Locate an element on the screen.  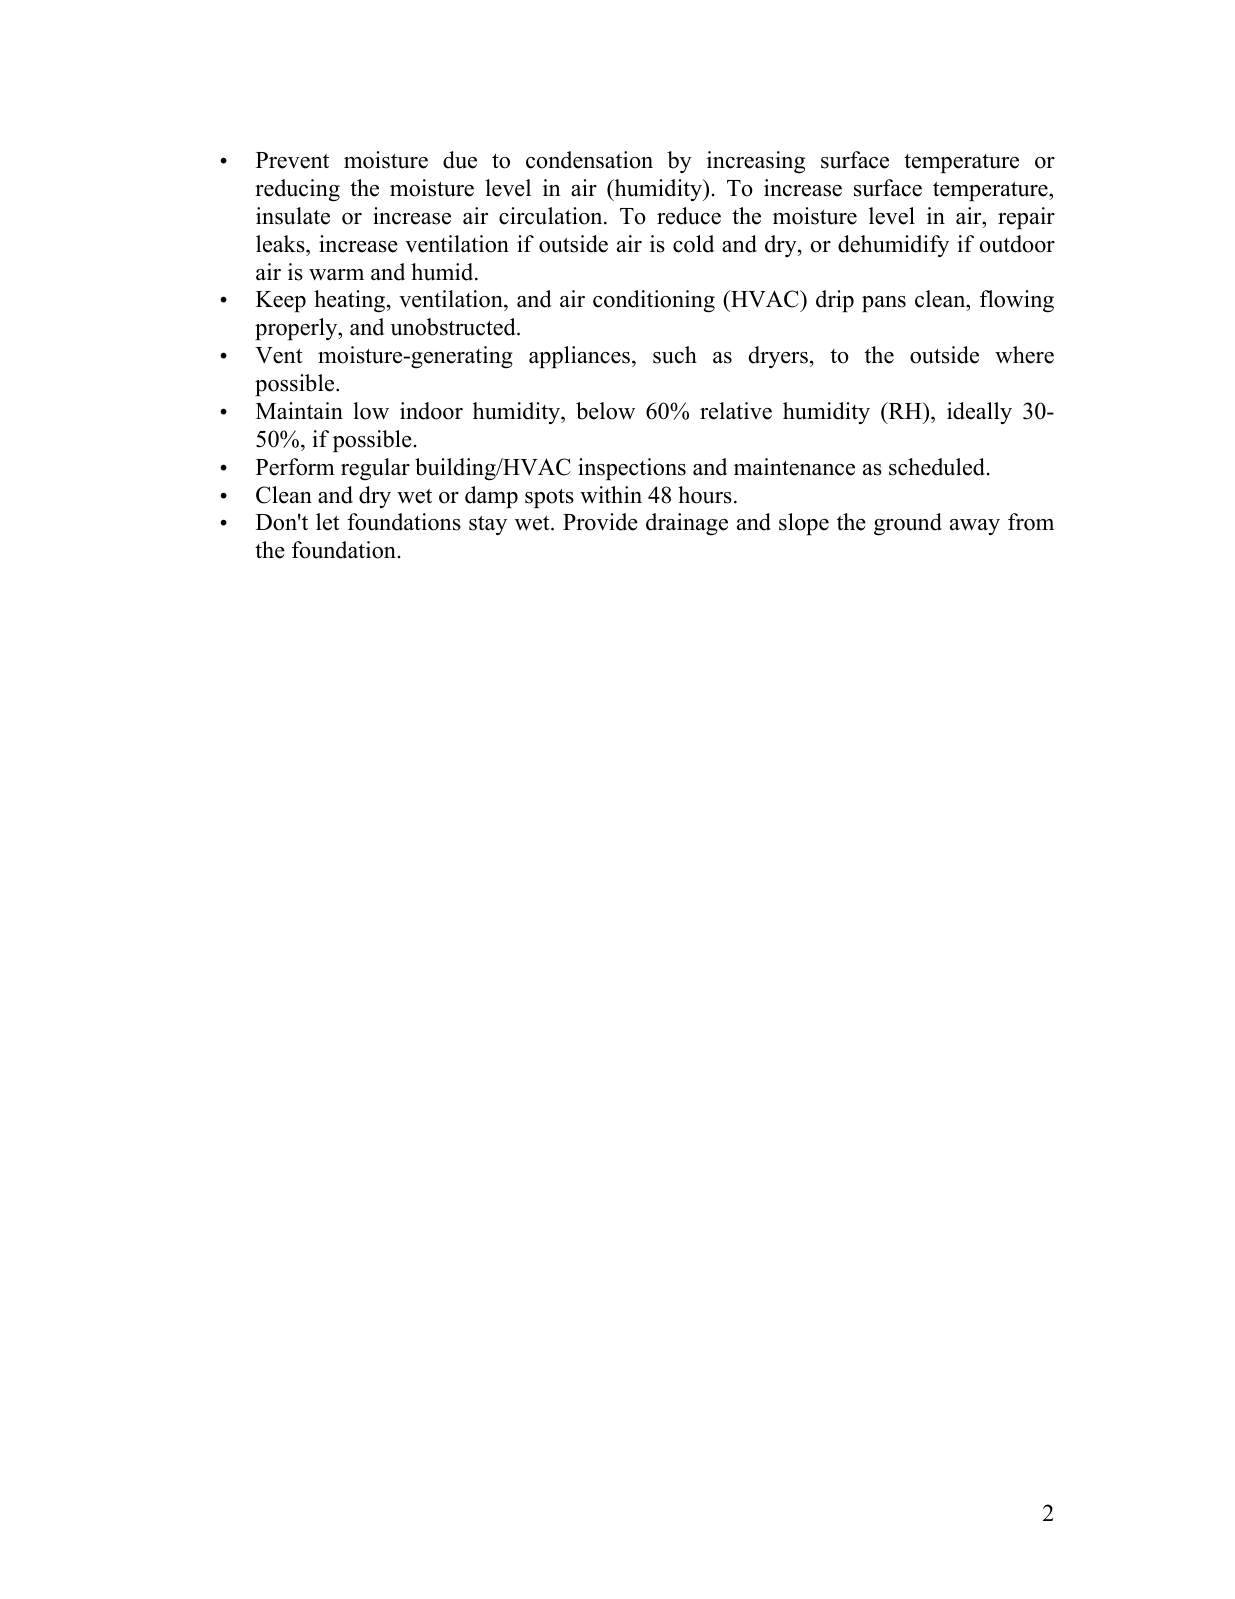
such is located at coordinates (675, 355).
